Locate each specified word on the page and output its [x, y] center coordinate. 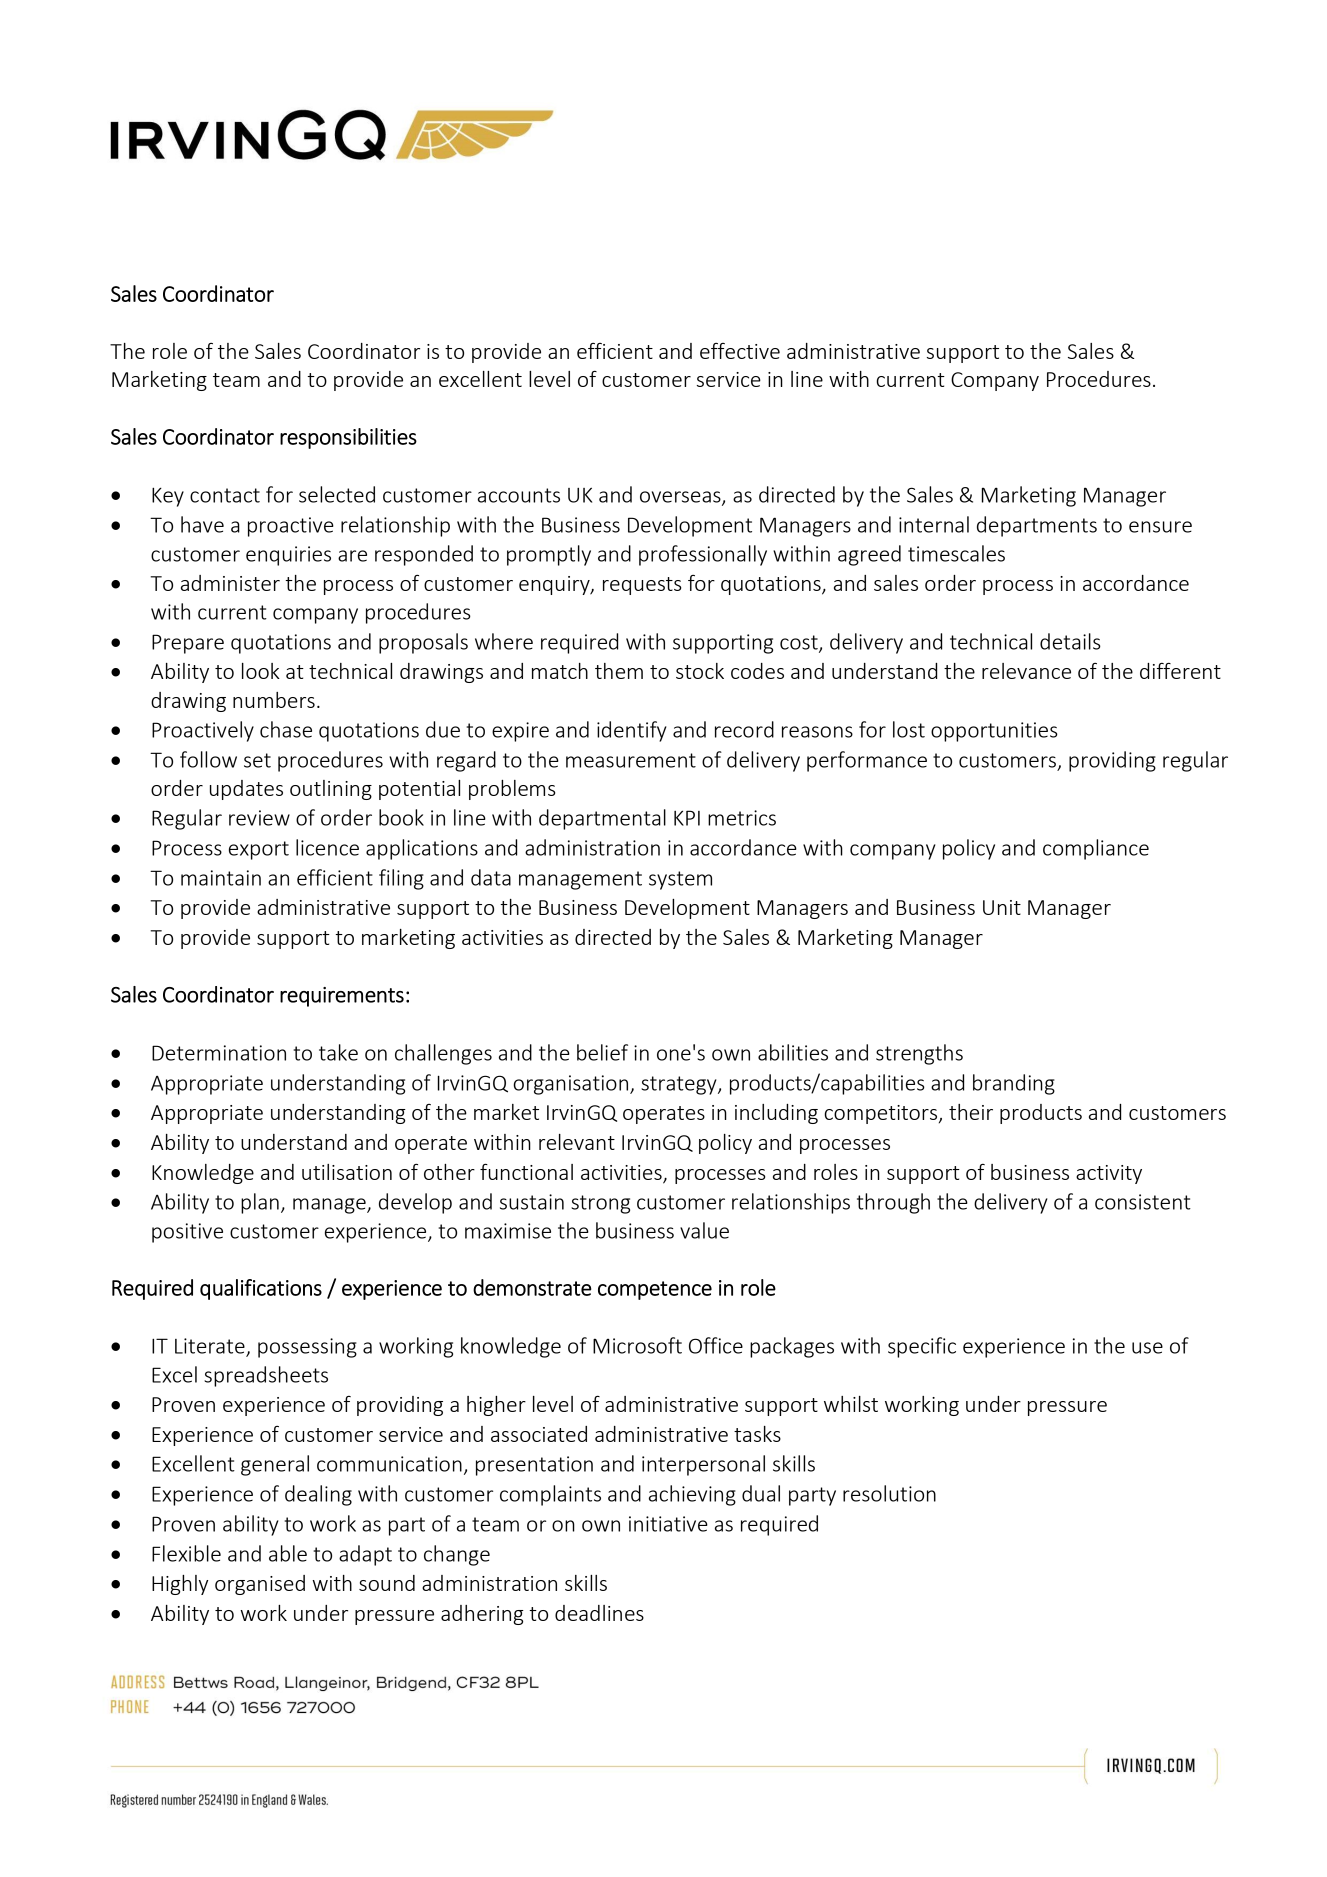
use [1147, 1348]
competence [655, 1290]
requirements [342, 997]
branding [1014, 1084]
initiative [668, 1524]
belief [602, 1052]
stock [700, 671]
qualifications [261, 1289]
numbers [274, 700]
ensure [1160, 527]
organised [260, 1585]
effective [740, 351]
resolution [889, 1493]
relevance [1026, 671]
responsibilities [348, 438]
